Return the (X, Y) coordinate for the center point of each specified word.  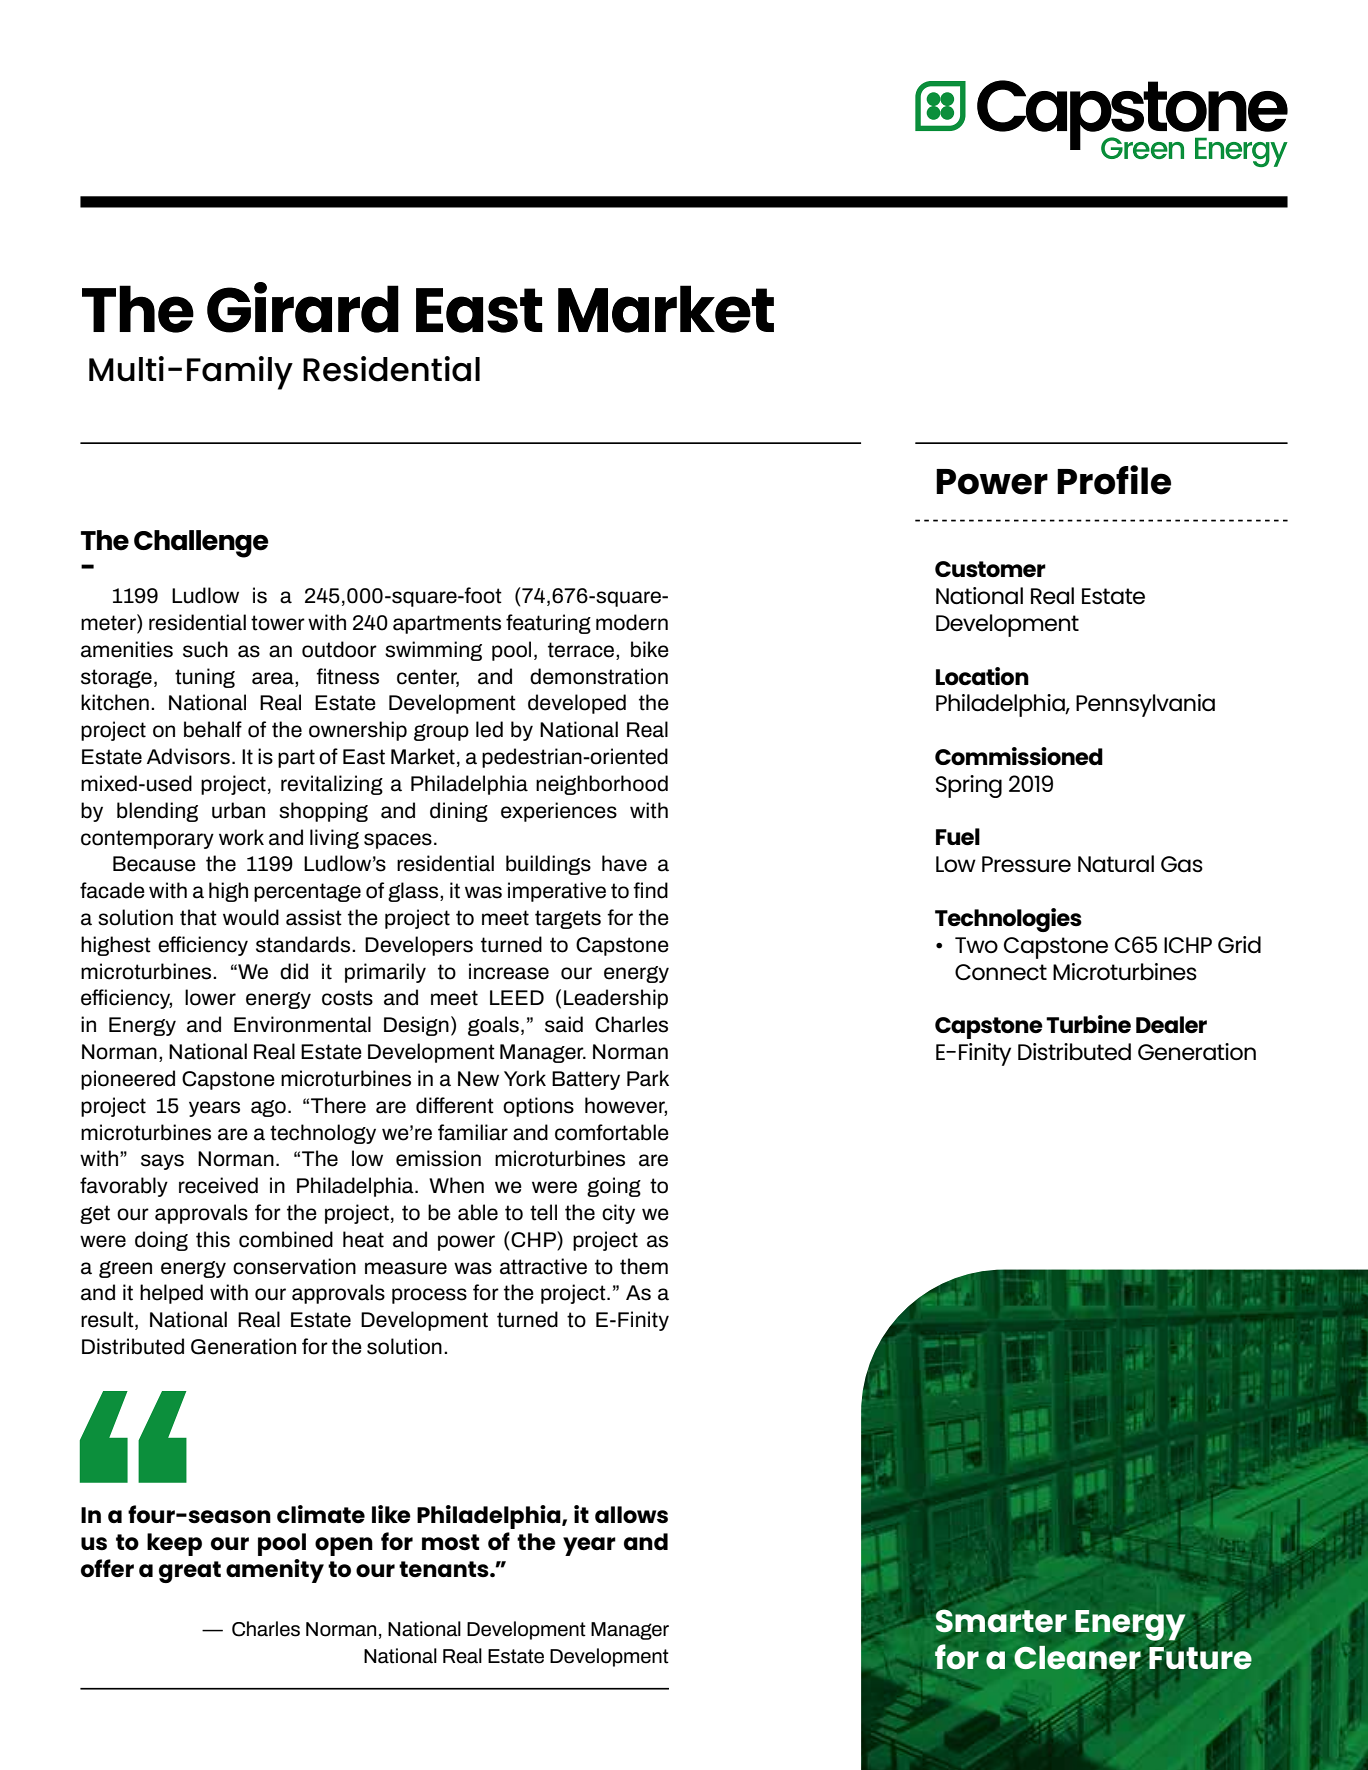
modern (632, 622)
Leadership (616, 999)
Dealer (1171, 1024)
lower (210, 997)
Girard (303, 307)
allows (631, 1515)
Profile (1114, 480)
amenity (275, 1571)
